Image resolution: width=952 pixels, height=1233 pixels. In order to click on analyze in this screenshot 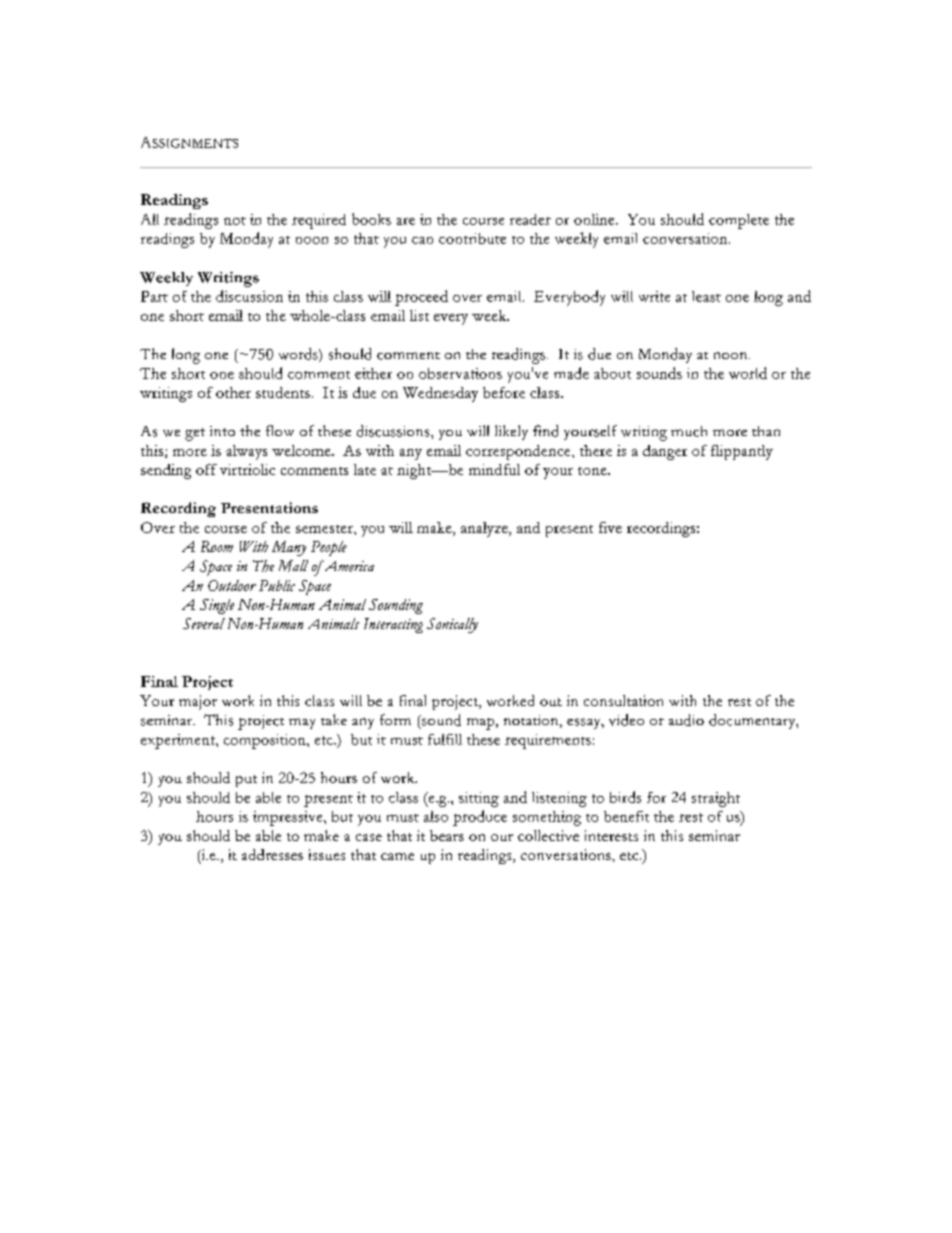, I will do `click(485, 529)`.
